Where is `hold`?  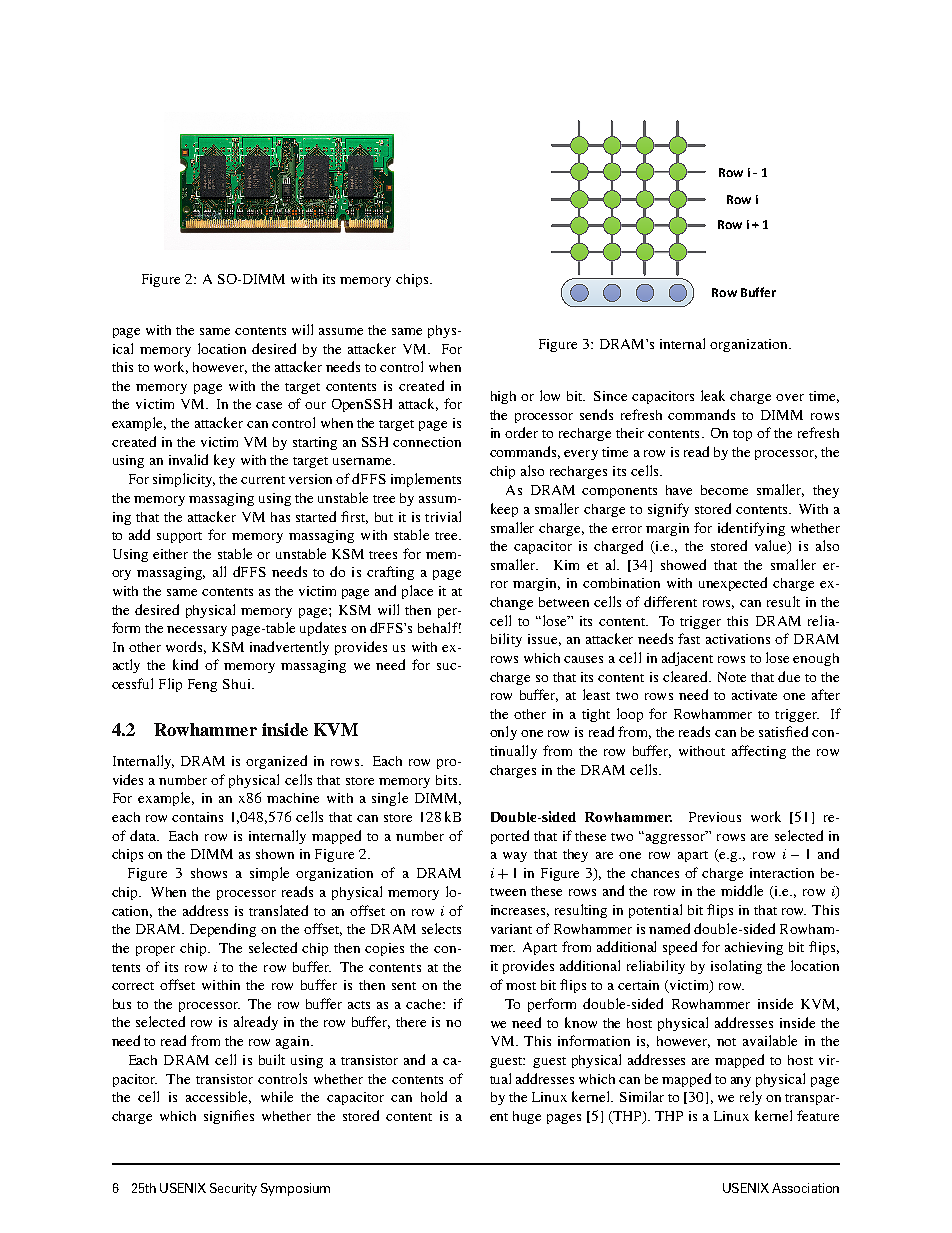 hold is located at coordinates (434, 1096).
